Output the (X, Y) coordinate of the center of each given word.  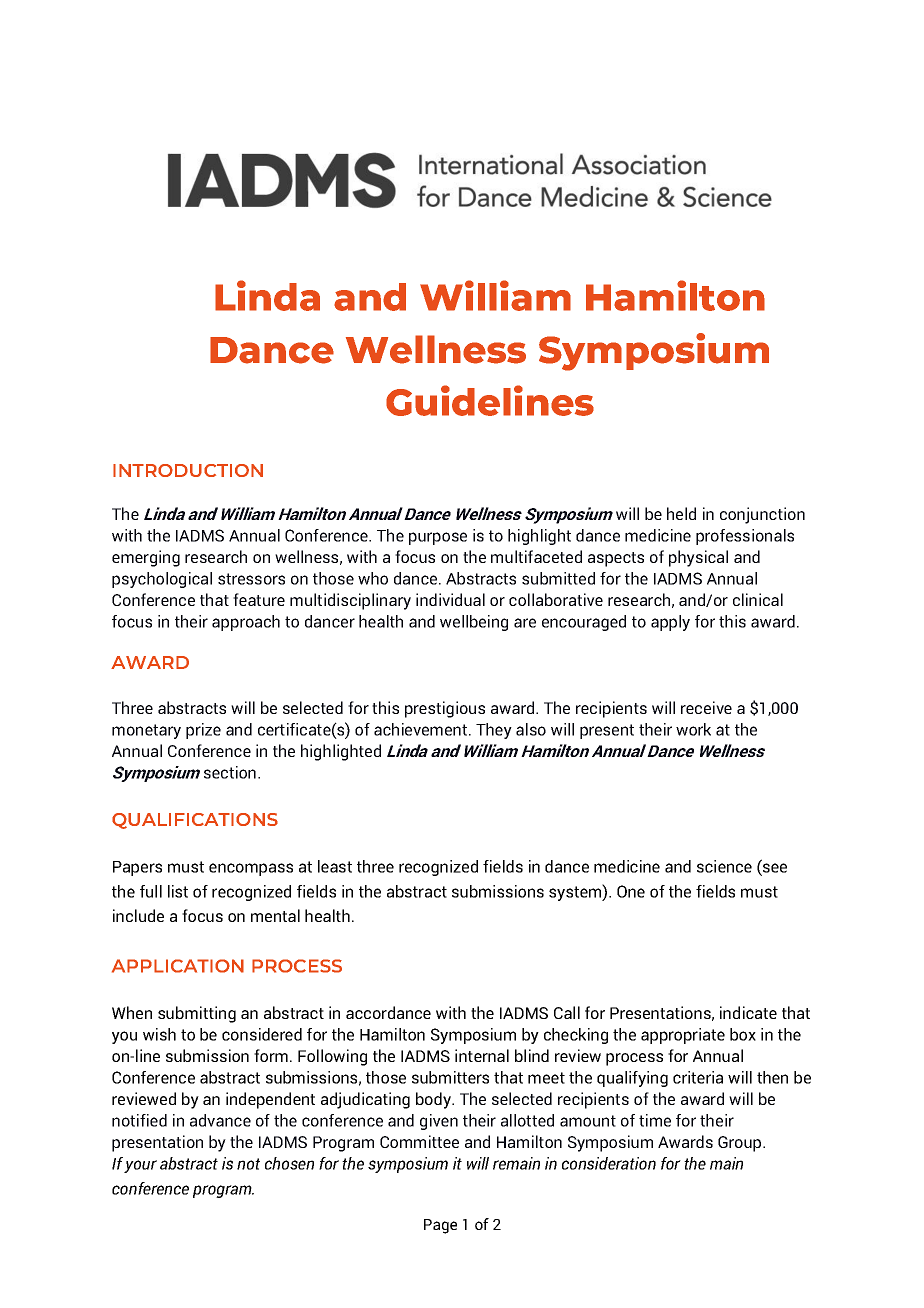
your (140, 1166)
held (681, 513)
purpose (438, 538)
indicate (748, 1012)
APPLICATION (178, 966)
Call (567, 1012)
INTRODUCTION (188, 470)
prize (203, 731)
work (693, 729)
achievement (422, 729)
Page (440, 1226)
